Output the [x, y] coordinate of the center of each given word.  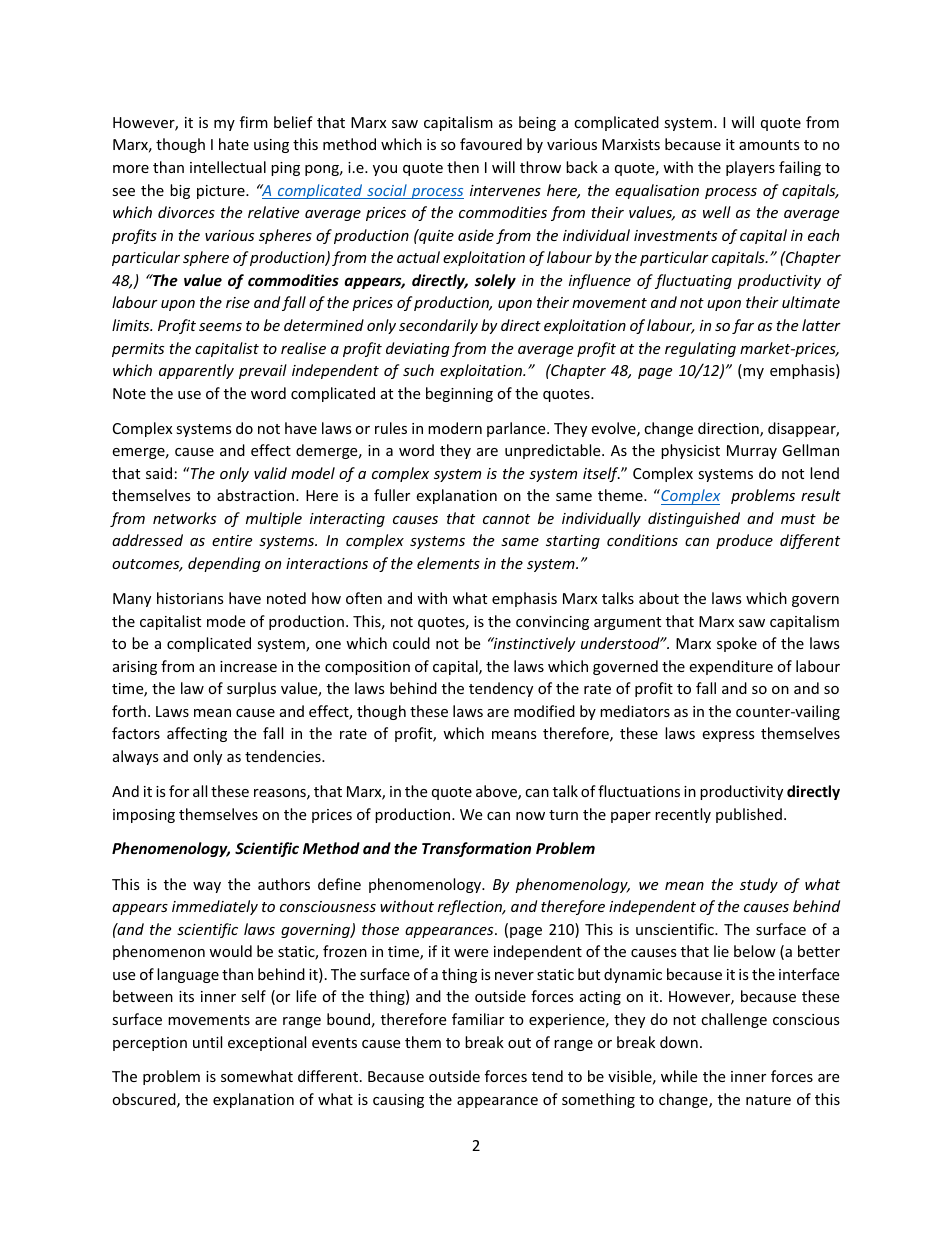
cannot [506, 519]
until [207, 1042]
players [750, 168]
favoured [491, 144]
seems [220, 327]
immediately [215, 907]
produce [744, 541]
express [728, 736]
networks [184, 518]
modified [544, 711]
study [759, 885]
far [743, 326]
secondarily [438, 326]
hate [234, 144]
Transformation [476, 849]
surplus [251, 689]
